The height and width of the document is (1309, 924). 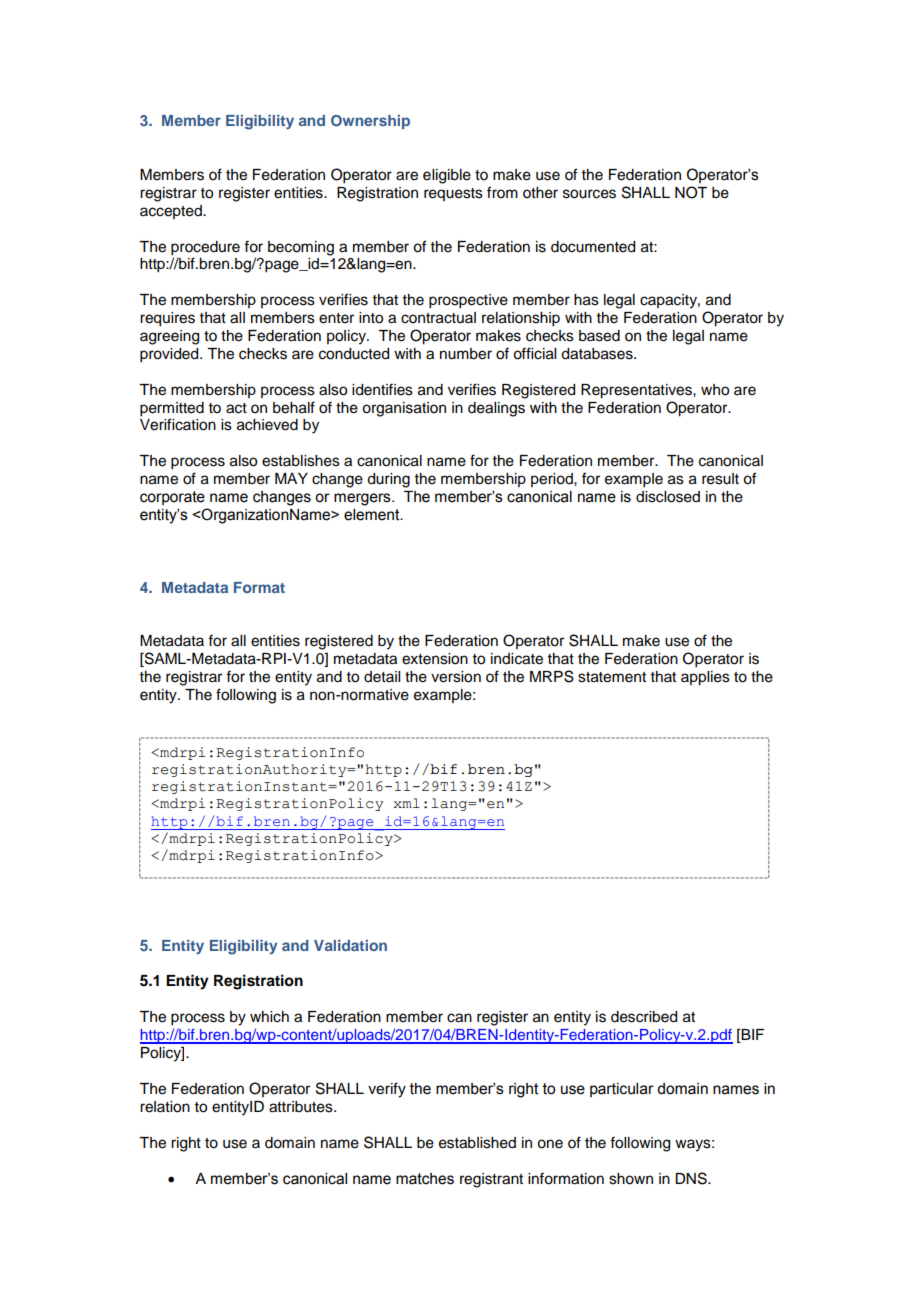 I want to click on described, so click(x=644, y=1017).
